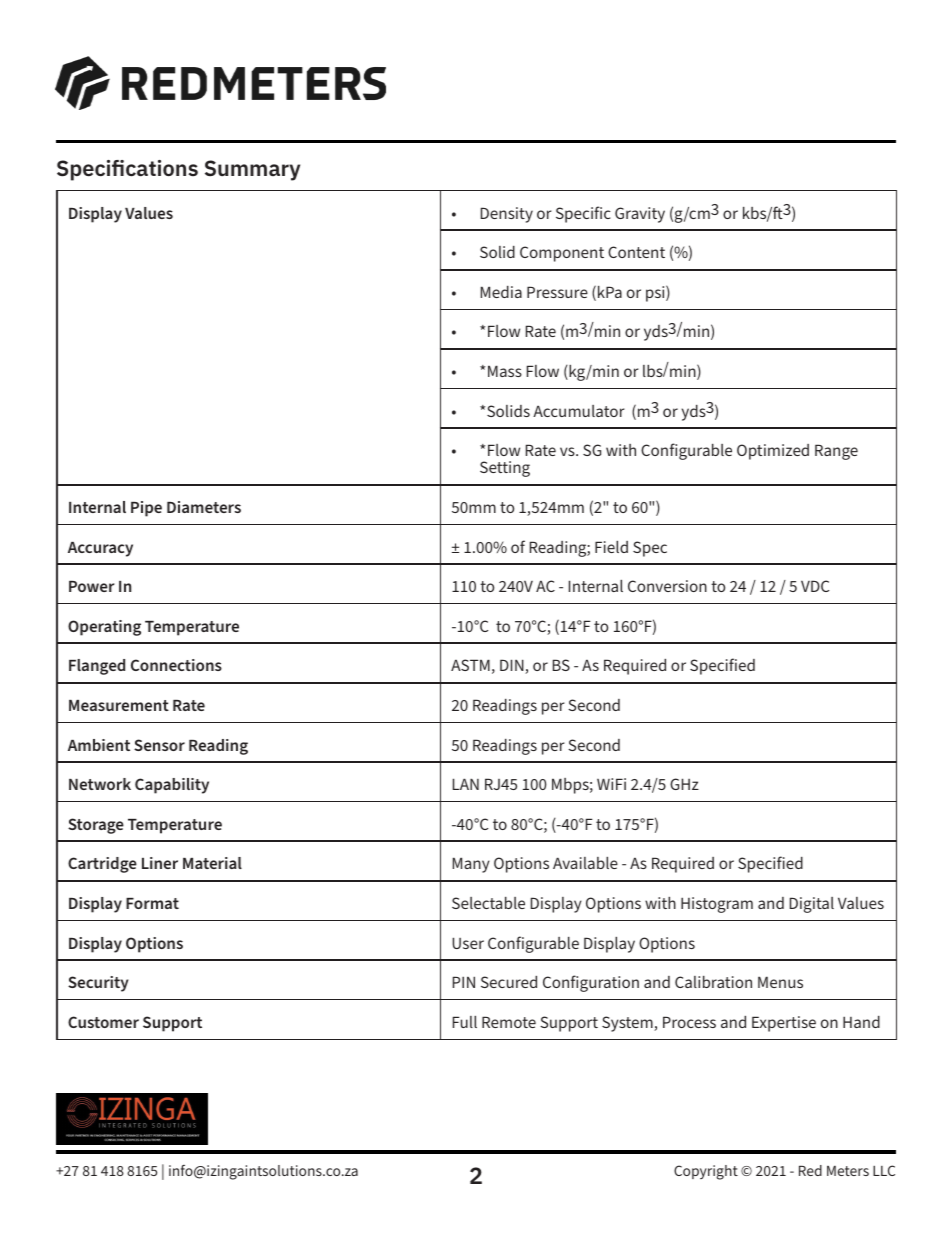 The height and width of the page is (1233, 952). What do you see at coordinates (146, 509) in the page?
I see `Pipe` at bounding box center [146, 509].
